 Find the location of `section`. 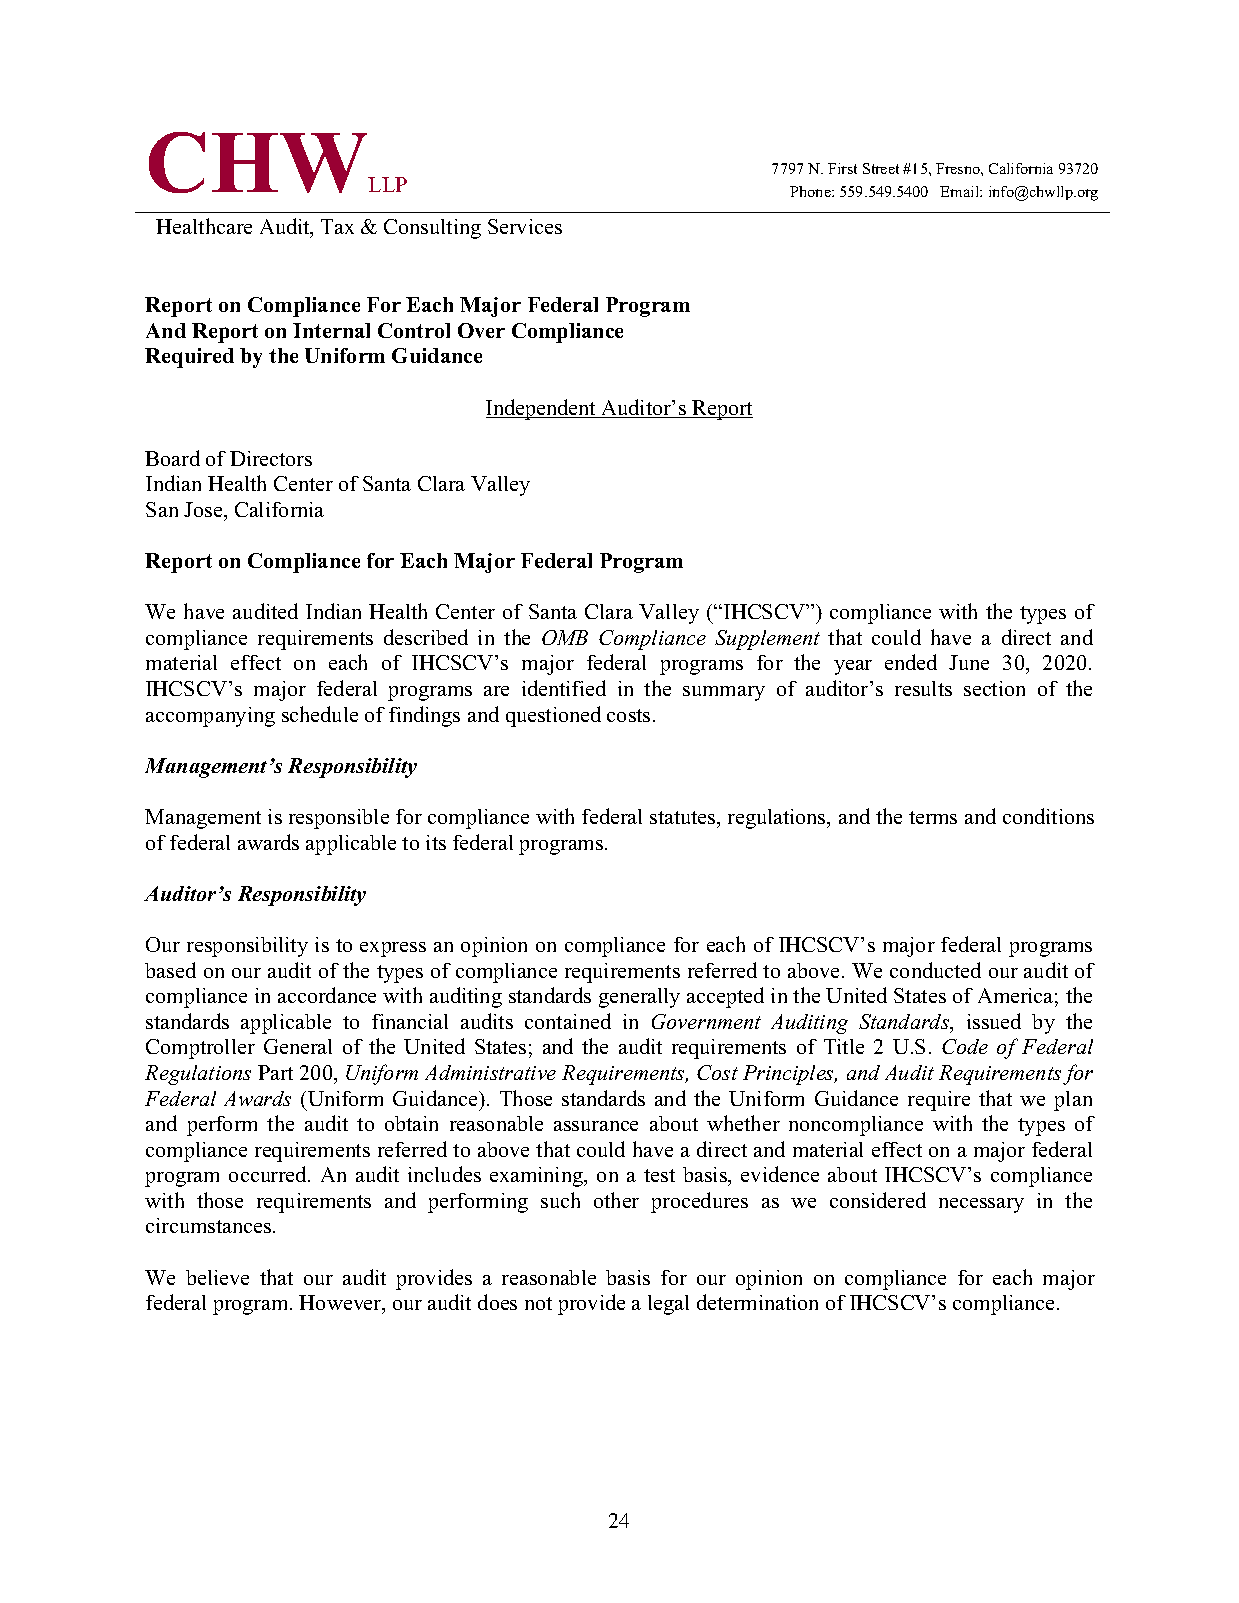

section is located at coordinates (994, 688).
